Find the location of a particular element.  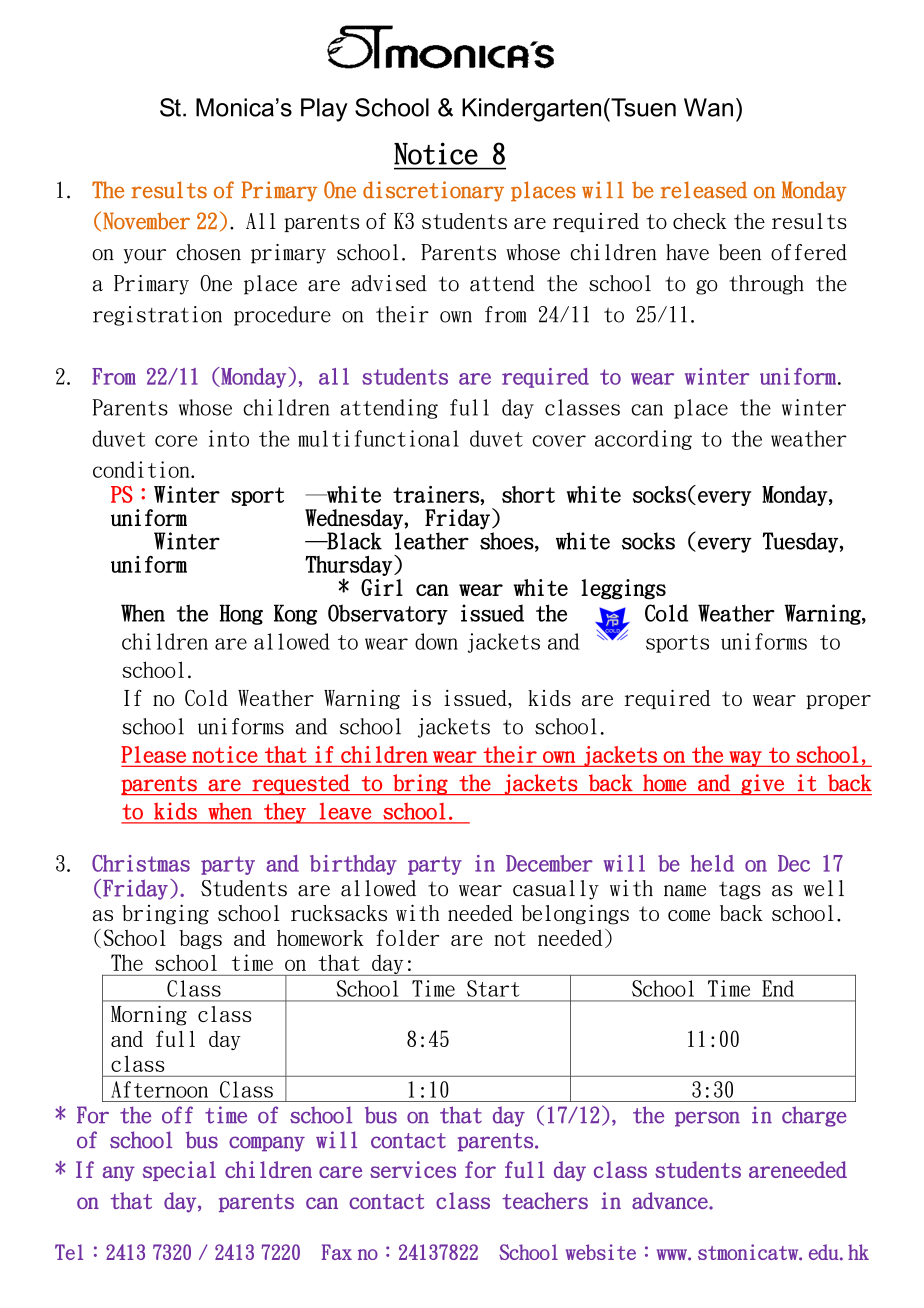

Play is located at coordinates (324, 110).
